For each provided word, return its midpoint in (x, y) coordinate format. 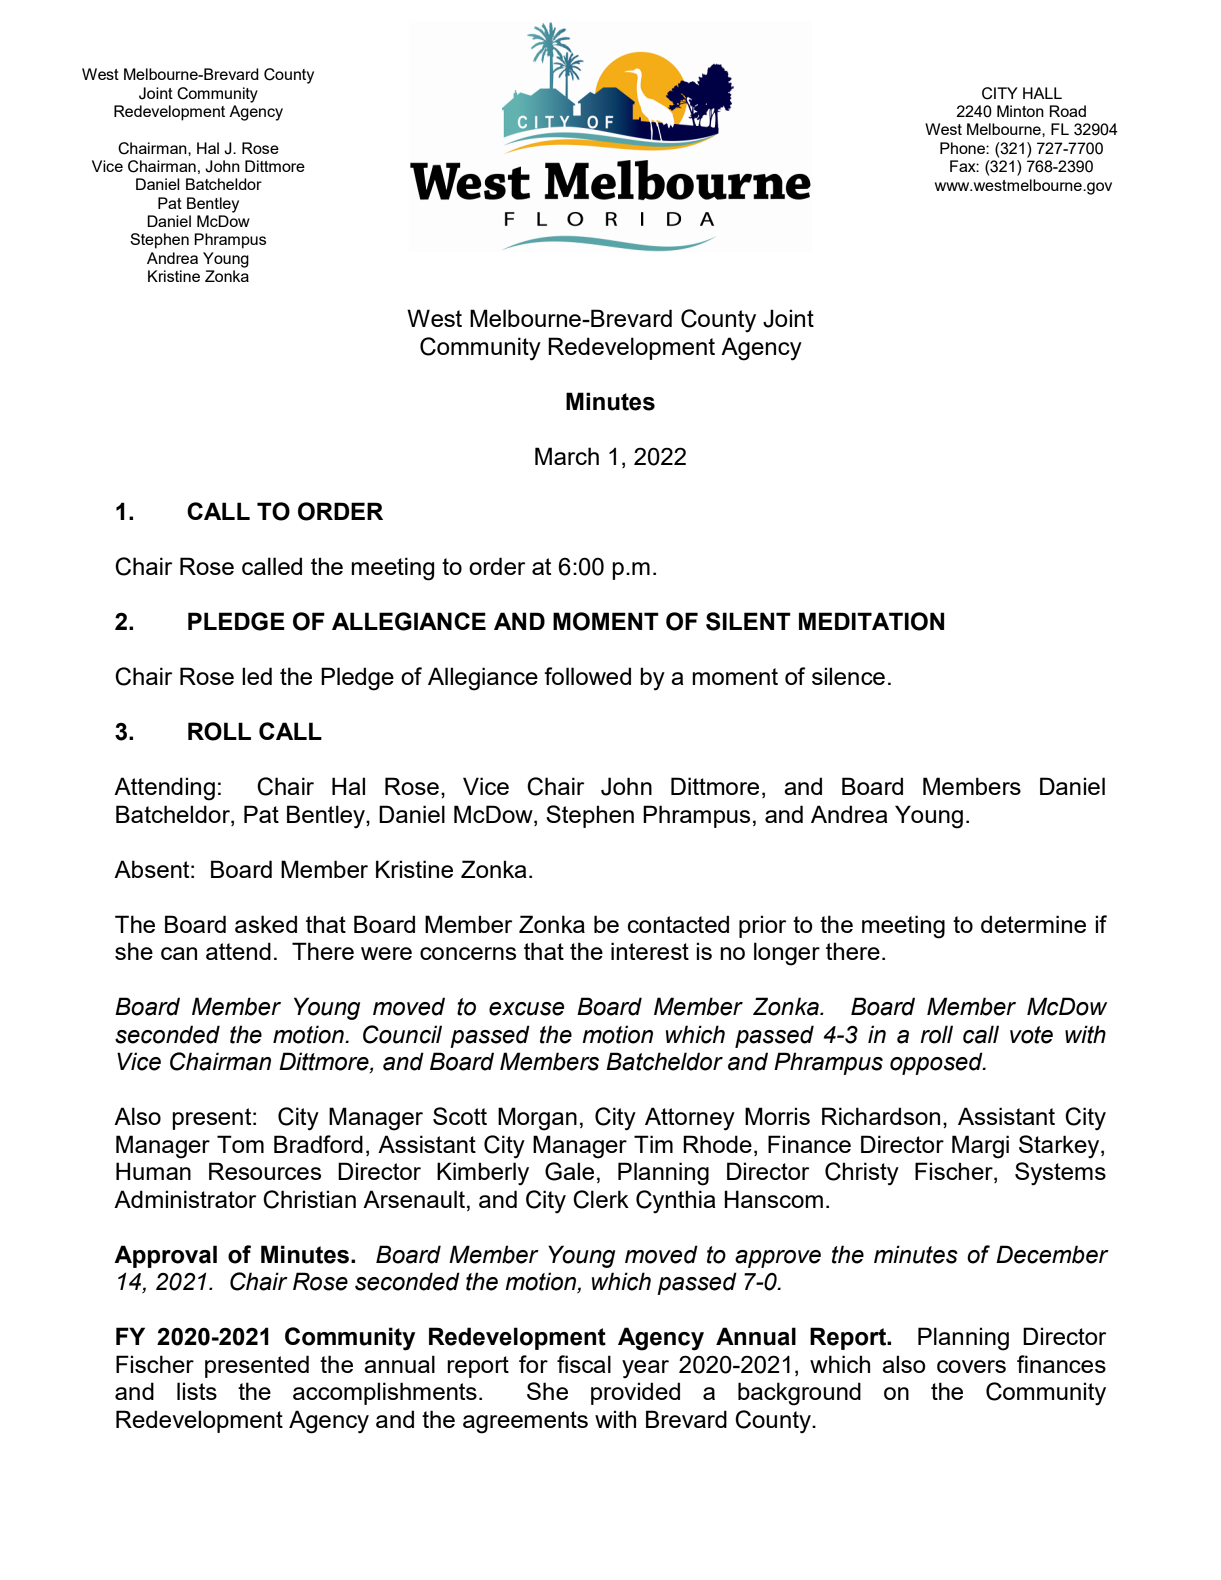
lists (197, 1391)
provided (635, 1393)
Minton (1020, 111)
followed (587, 676)
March (567, 456)
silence (848, 676)
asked (266, 924)
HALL (1042, 93)
